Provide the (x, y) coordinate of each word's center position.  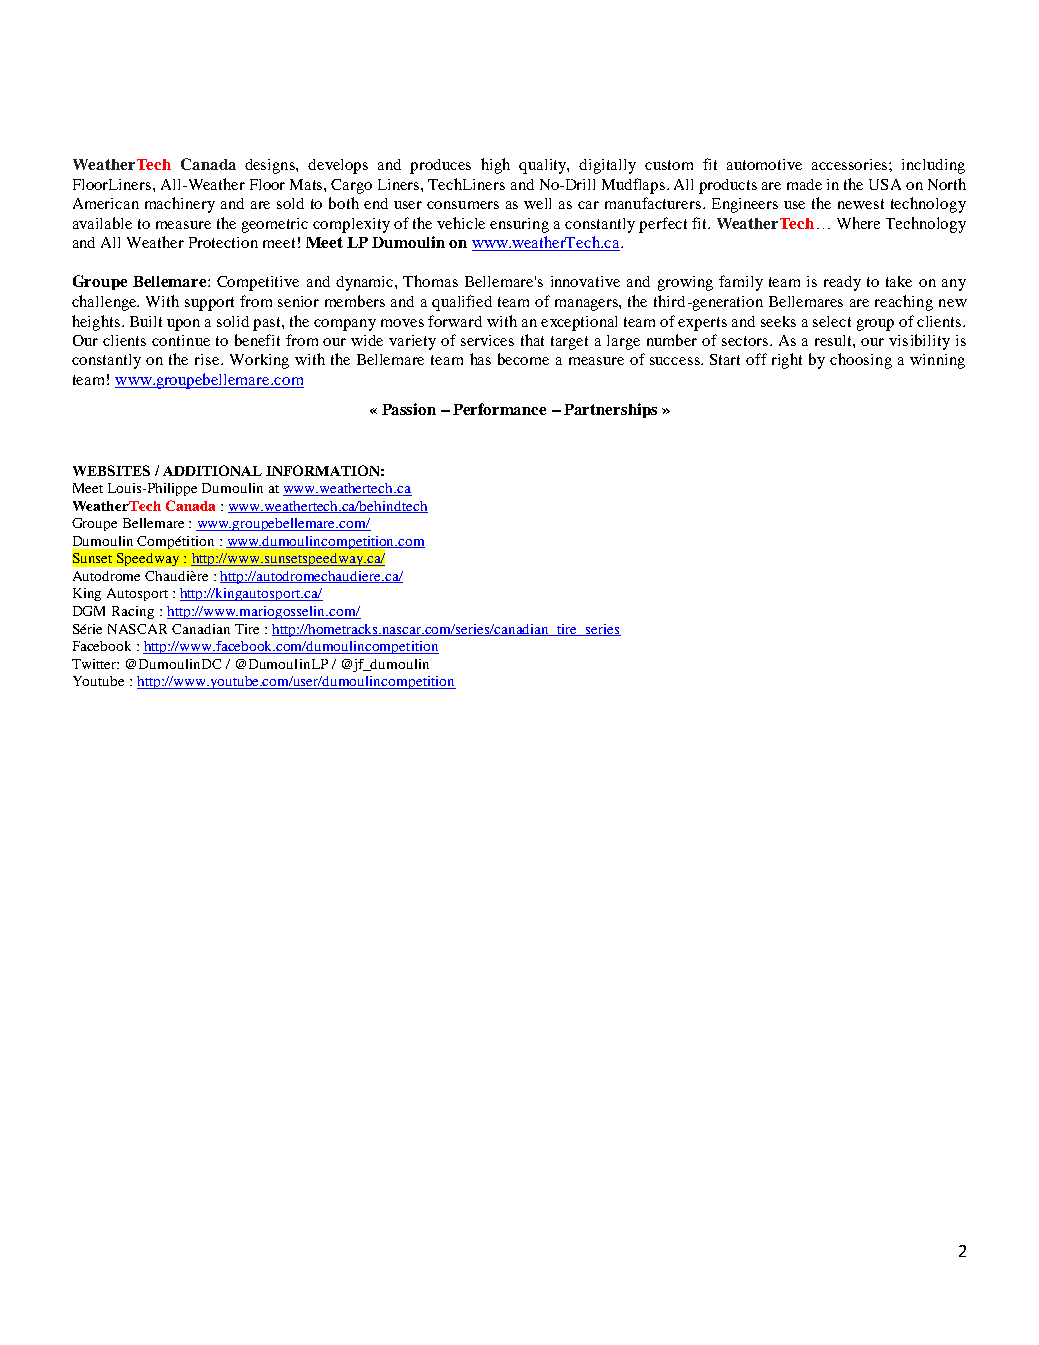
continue (181, 340)
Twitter (95, 664)
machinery (180, 205)
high (495, 166)
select (832, 321)
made (804, 184)
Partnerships (610, 410)
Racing (133, 612)
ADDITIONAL (212, 470)
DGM (89, 611)
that (532, 340)
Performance (499, 409)
